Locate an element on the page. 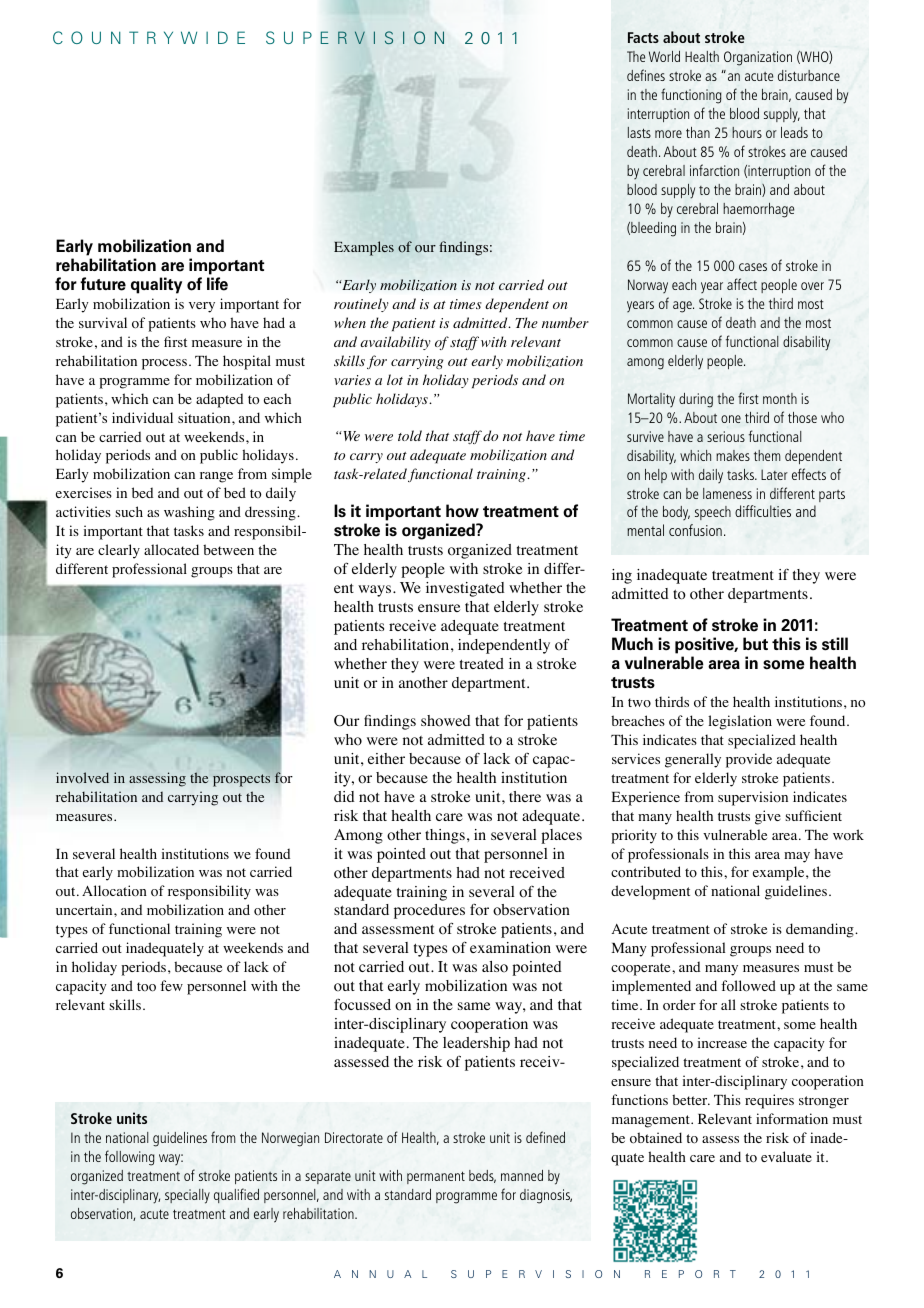  allocated is located at coordinates (171, 549).
